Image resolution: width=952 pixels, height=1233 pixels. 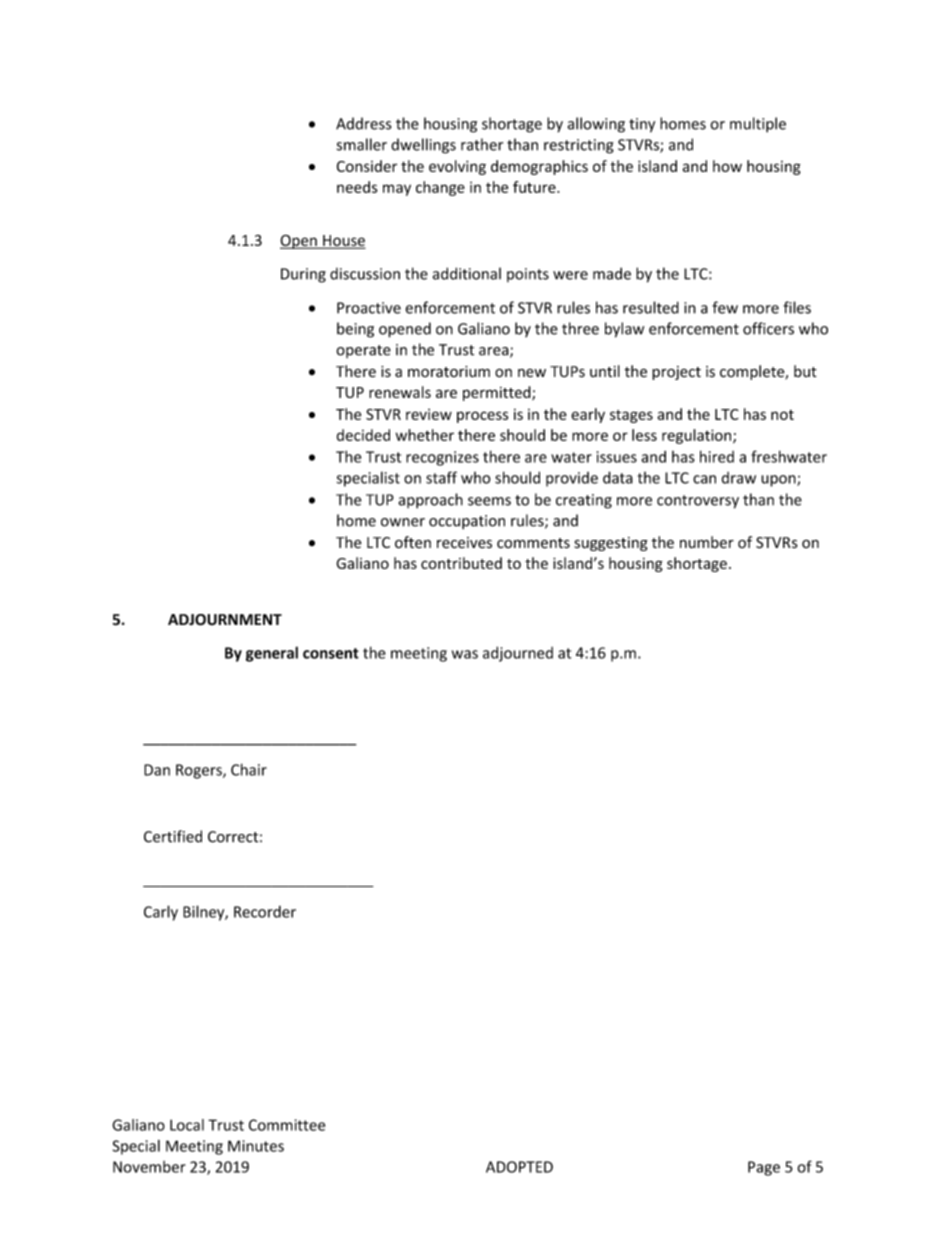 What do you see at coordinates (482, 417) in the page?
I see `process` at bounding box center [482, 417].
